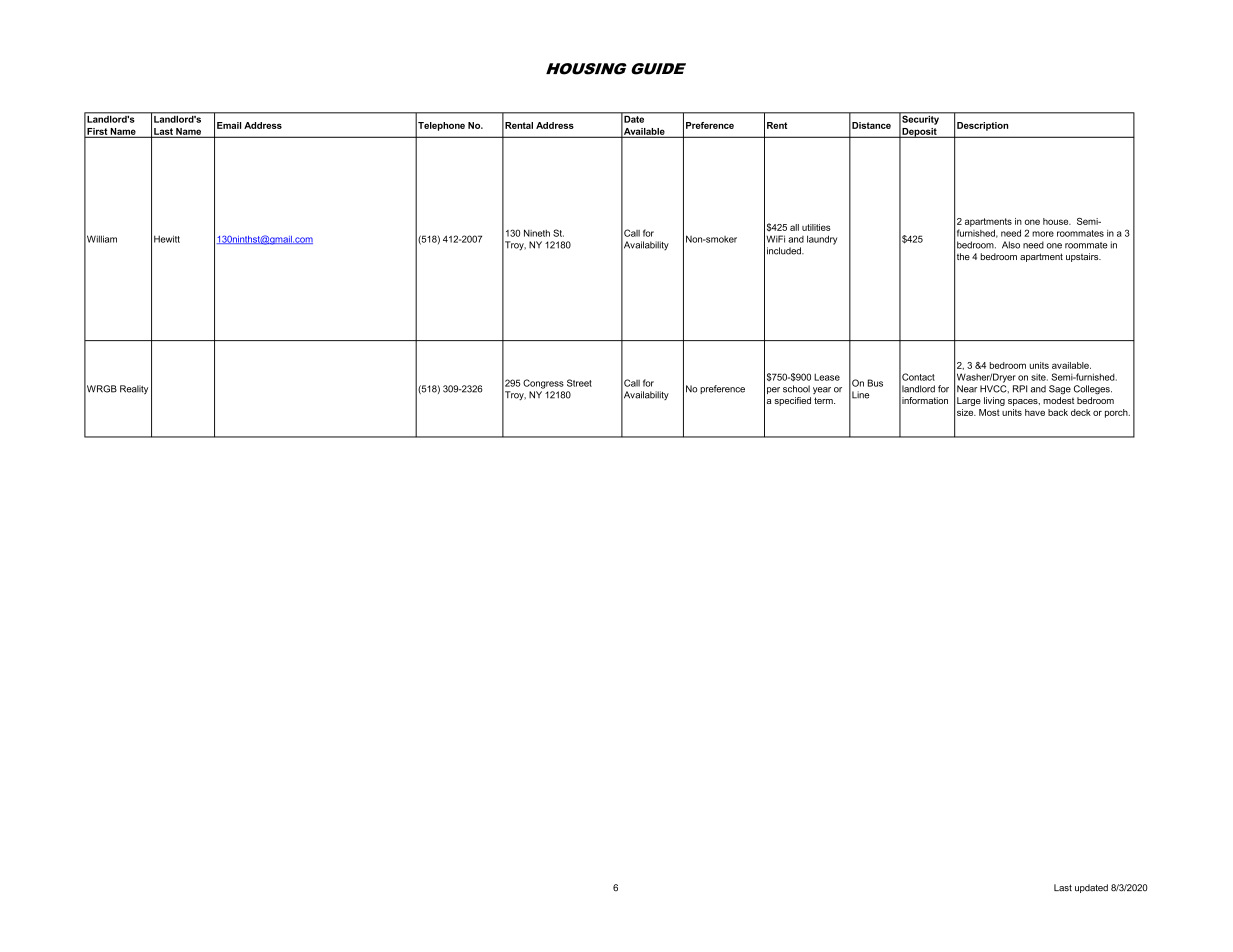  Describe the element at coordinates (982, 126) in the page. I see `Description` at that location.
